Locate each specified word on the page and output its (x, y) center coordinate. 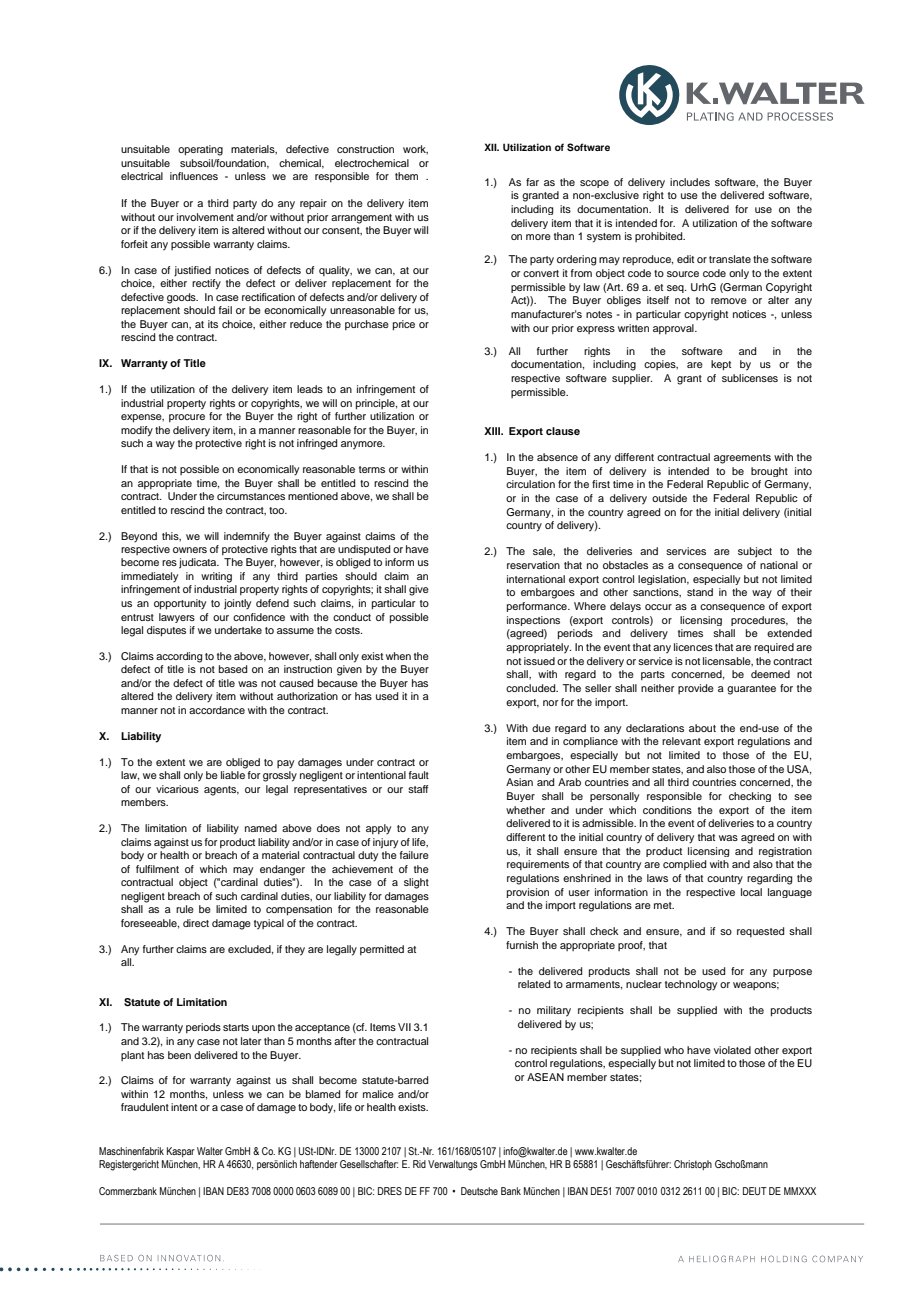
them (406, 176)
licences (693, 647)
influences (194, 176)
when (398, 656)
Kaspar (181, 1152)
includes (690, 182)
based (233, 669)
